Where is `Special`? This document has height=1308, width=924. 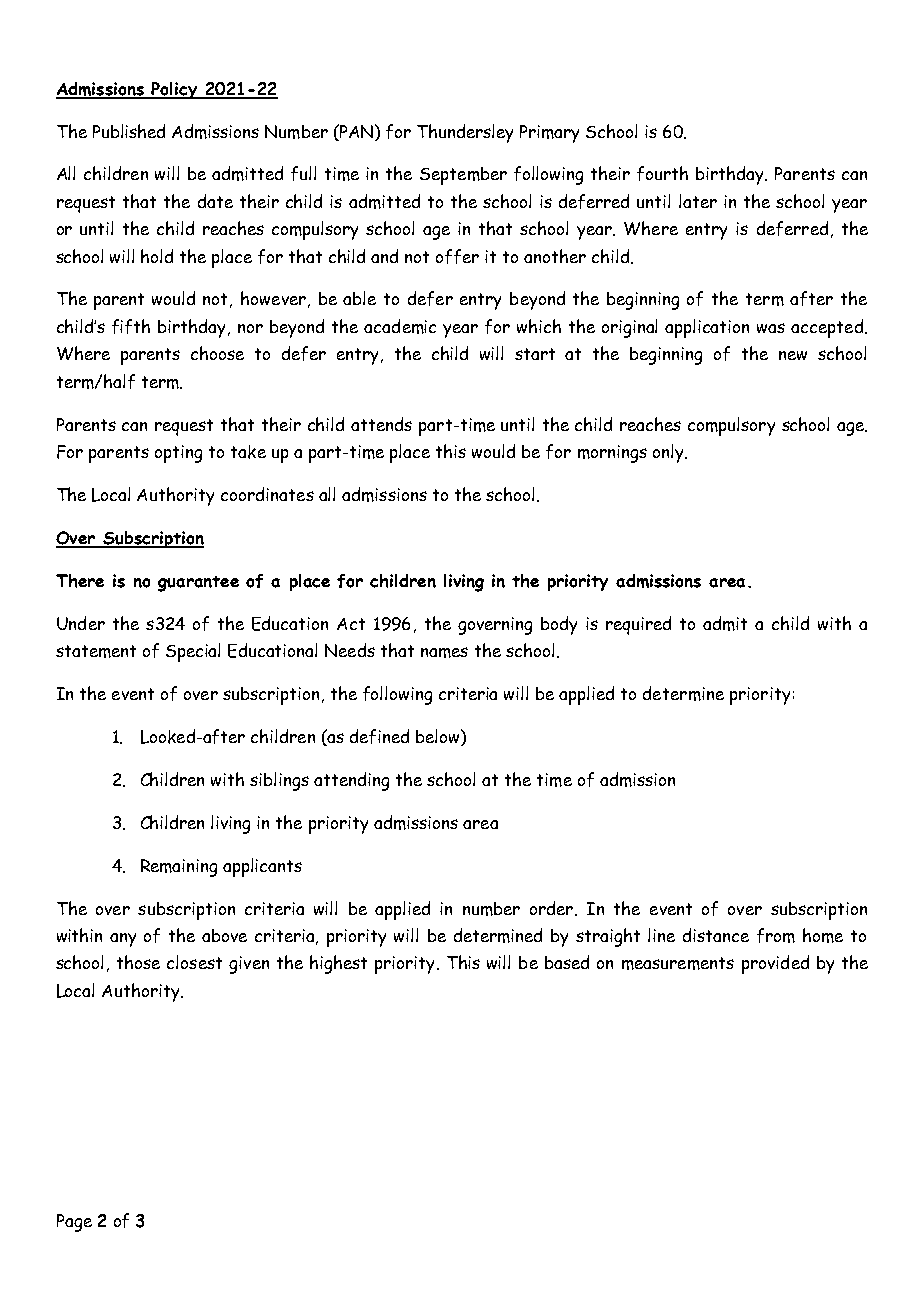
Special is located at coordinates (193, 652).
